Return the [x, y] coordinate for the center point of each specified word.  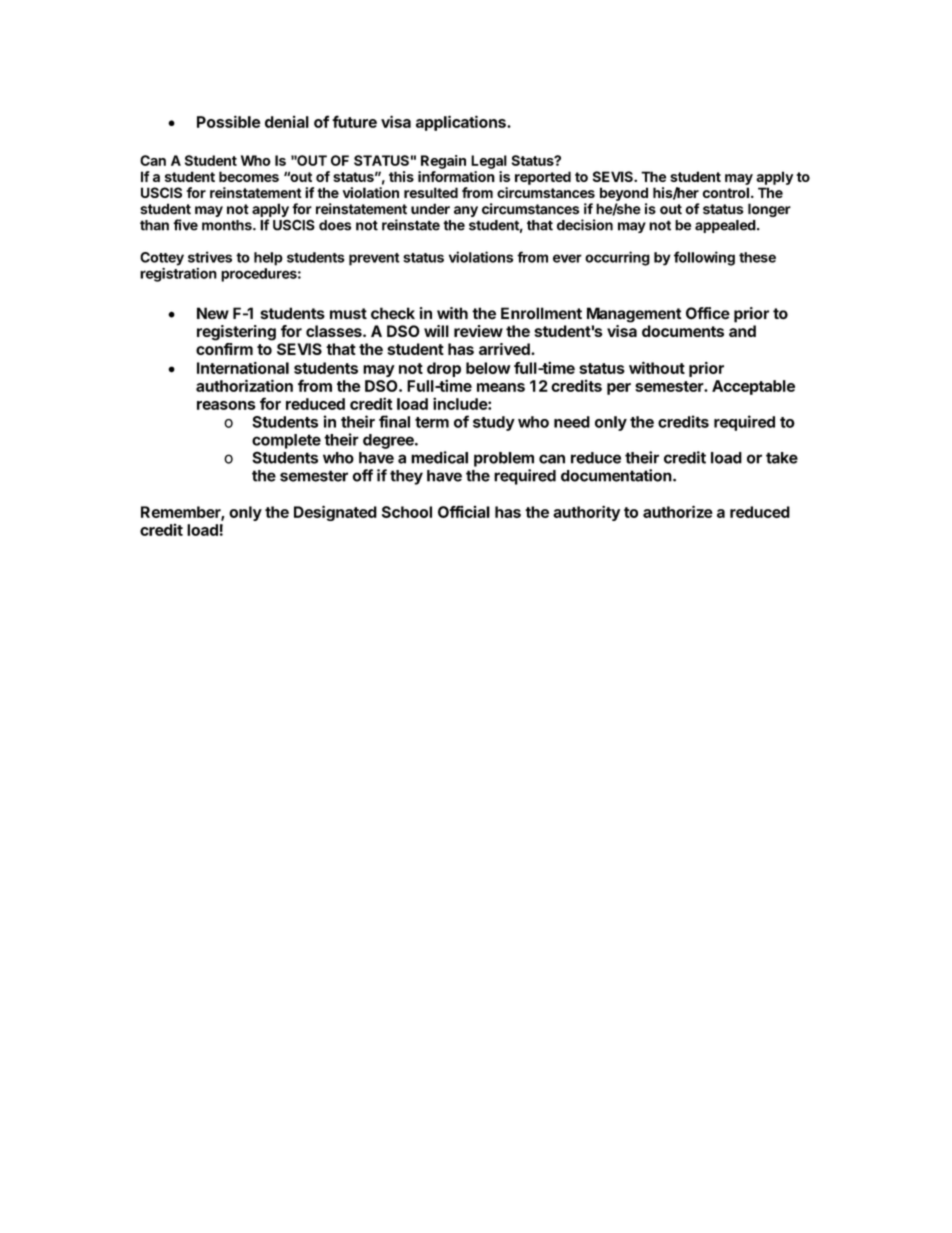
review [478, 331]
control [726, 192]
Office [708, 313]
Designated [335, 513]
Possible [229, 121]
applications [462, 123]
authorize [678, 511]
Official [464, 512]
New [213, 313]
